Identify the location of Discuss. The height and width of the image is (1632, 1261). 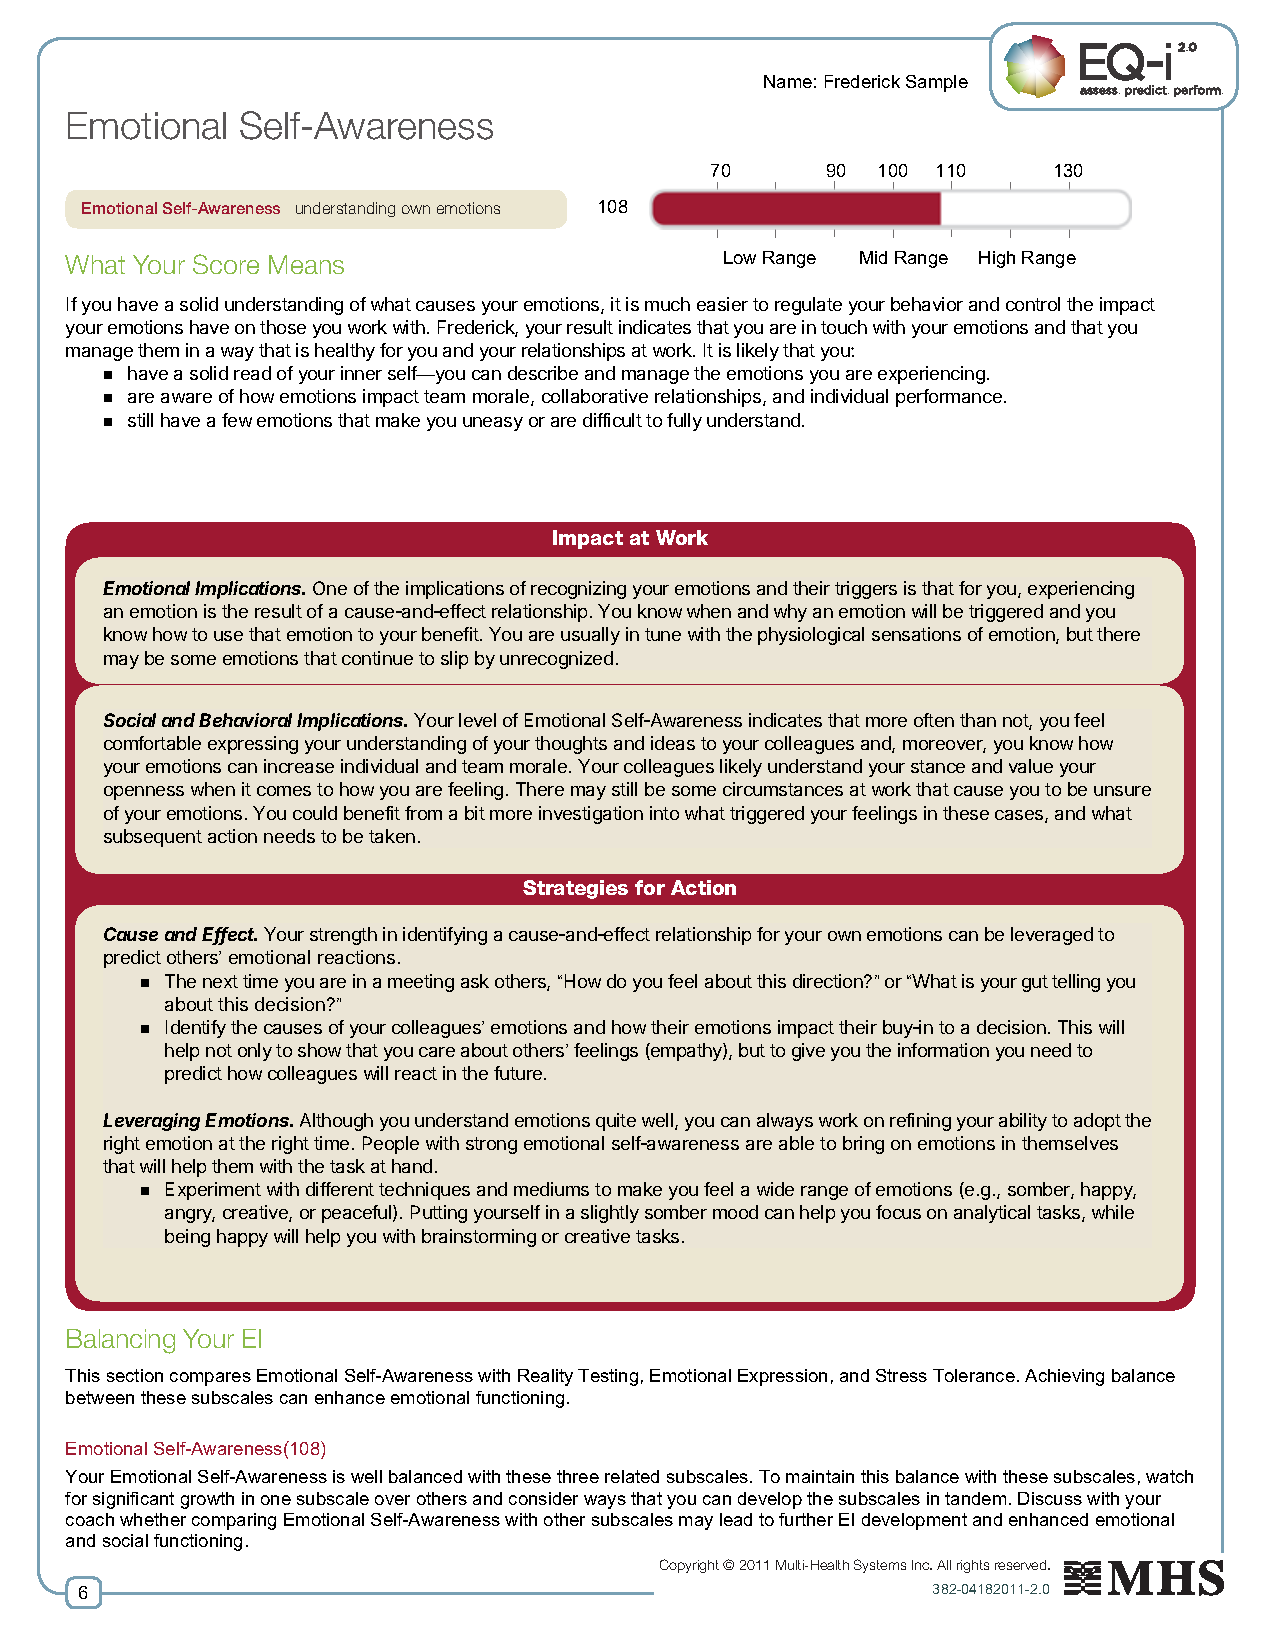
(1050, 1498).
